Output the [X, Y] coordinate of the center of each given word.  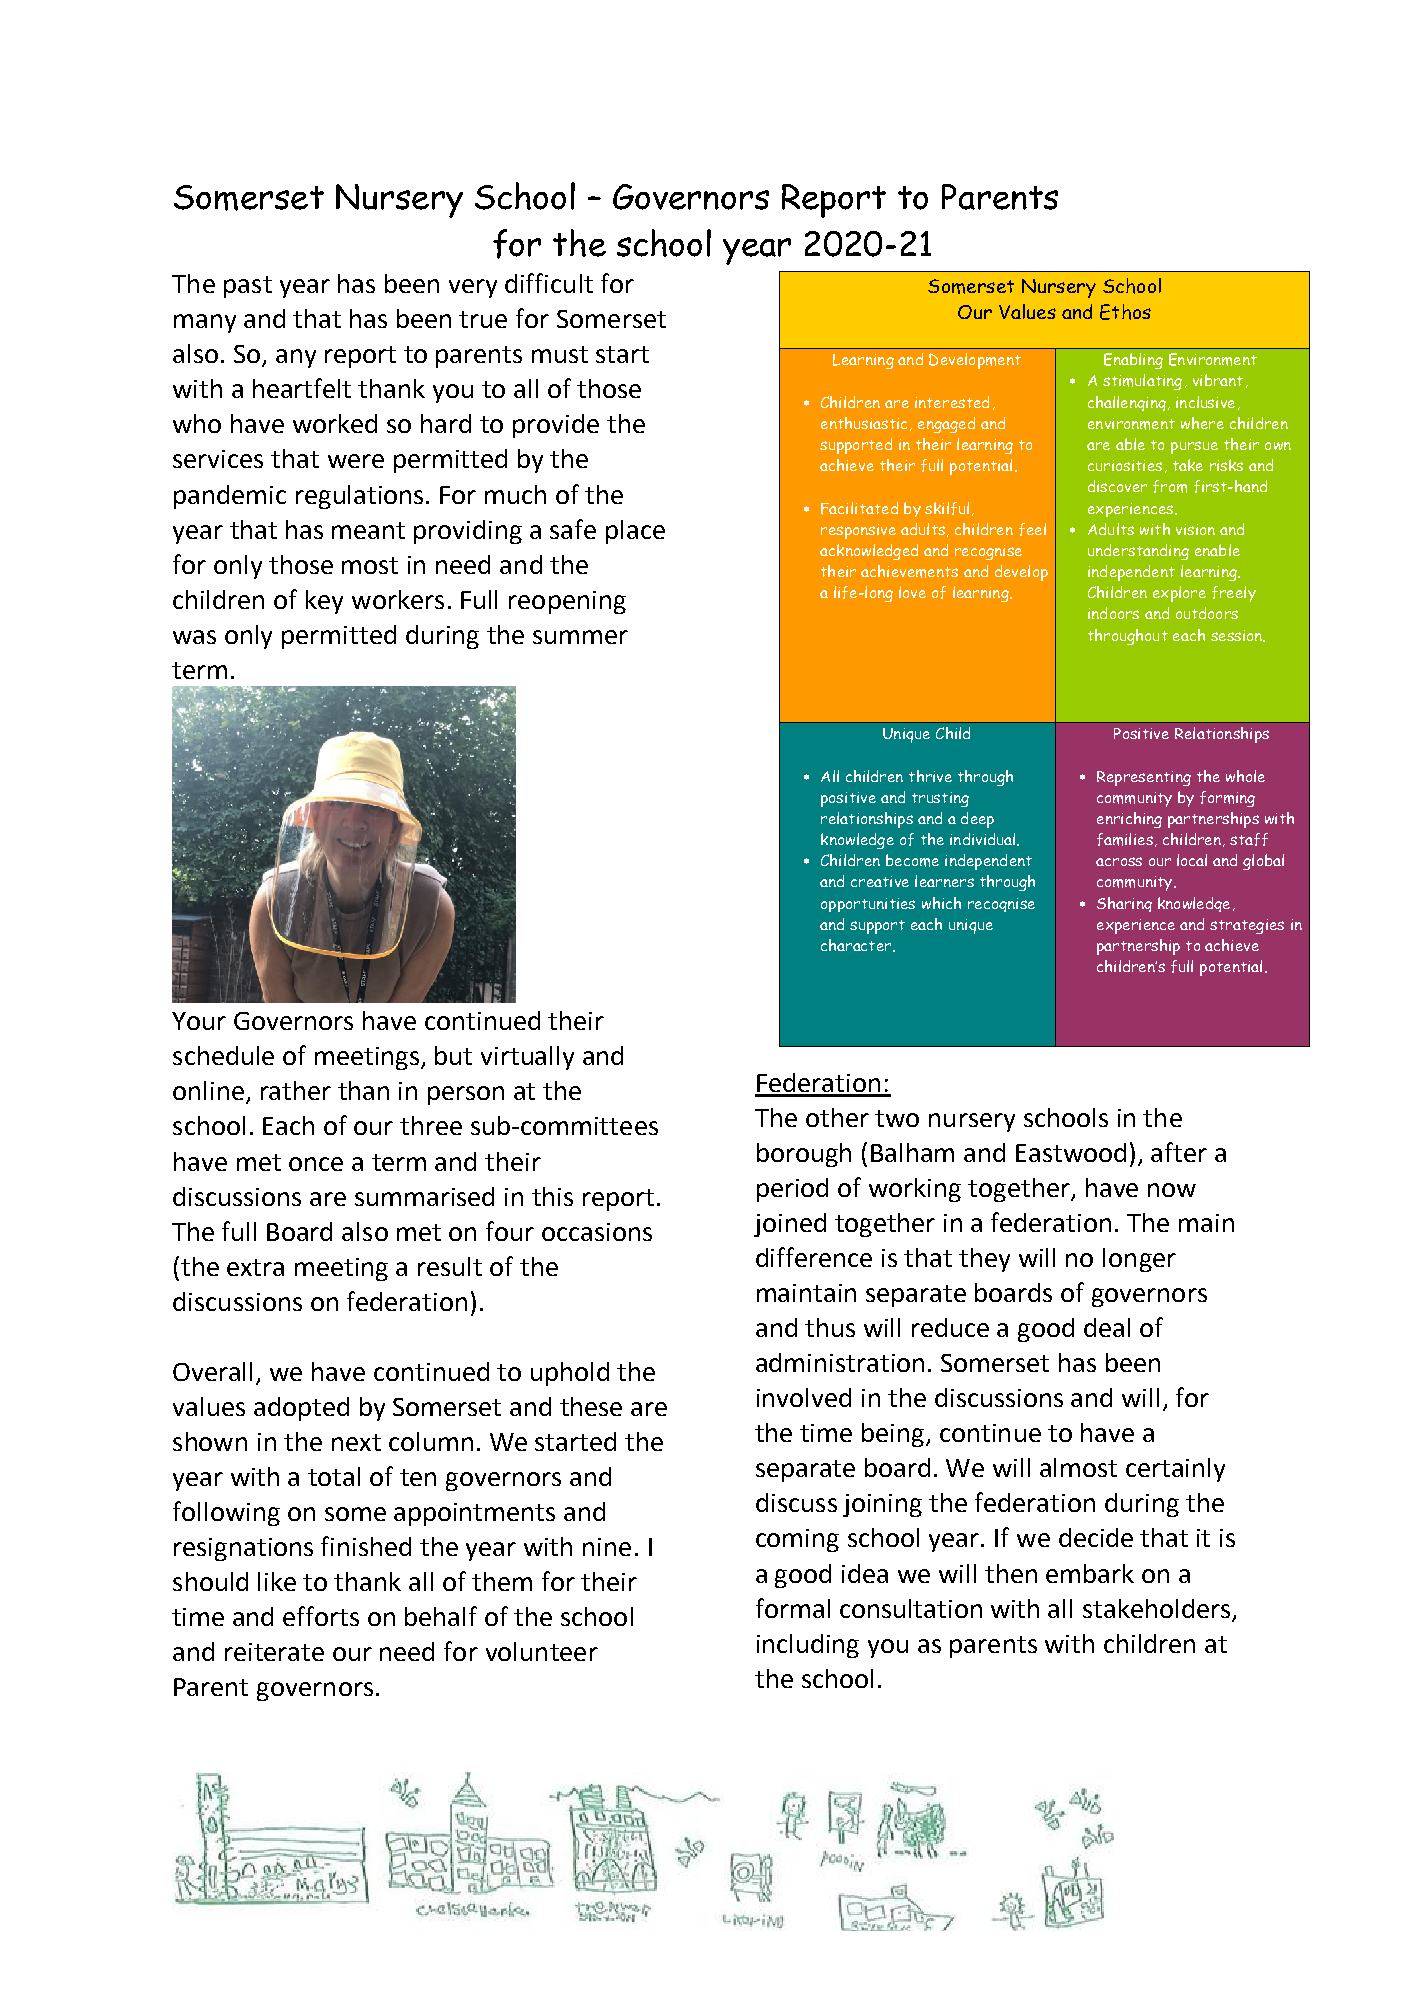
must [560, 354]
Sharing [1124, 904]
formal [793, 1608]
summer [580, 637]
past [248, 287]
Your [199, 1021]
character [857, 945]
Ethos [1125, 312]
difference [814, 1257]
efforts [321, 1616]
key [324, 602]
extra [255, 1267]
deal [1107, 1327]
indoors [1113, 613]
